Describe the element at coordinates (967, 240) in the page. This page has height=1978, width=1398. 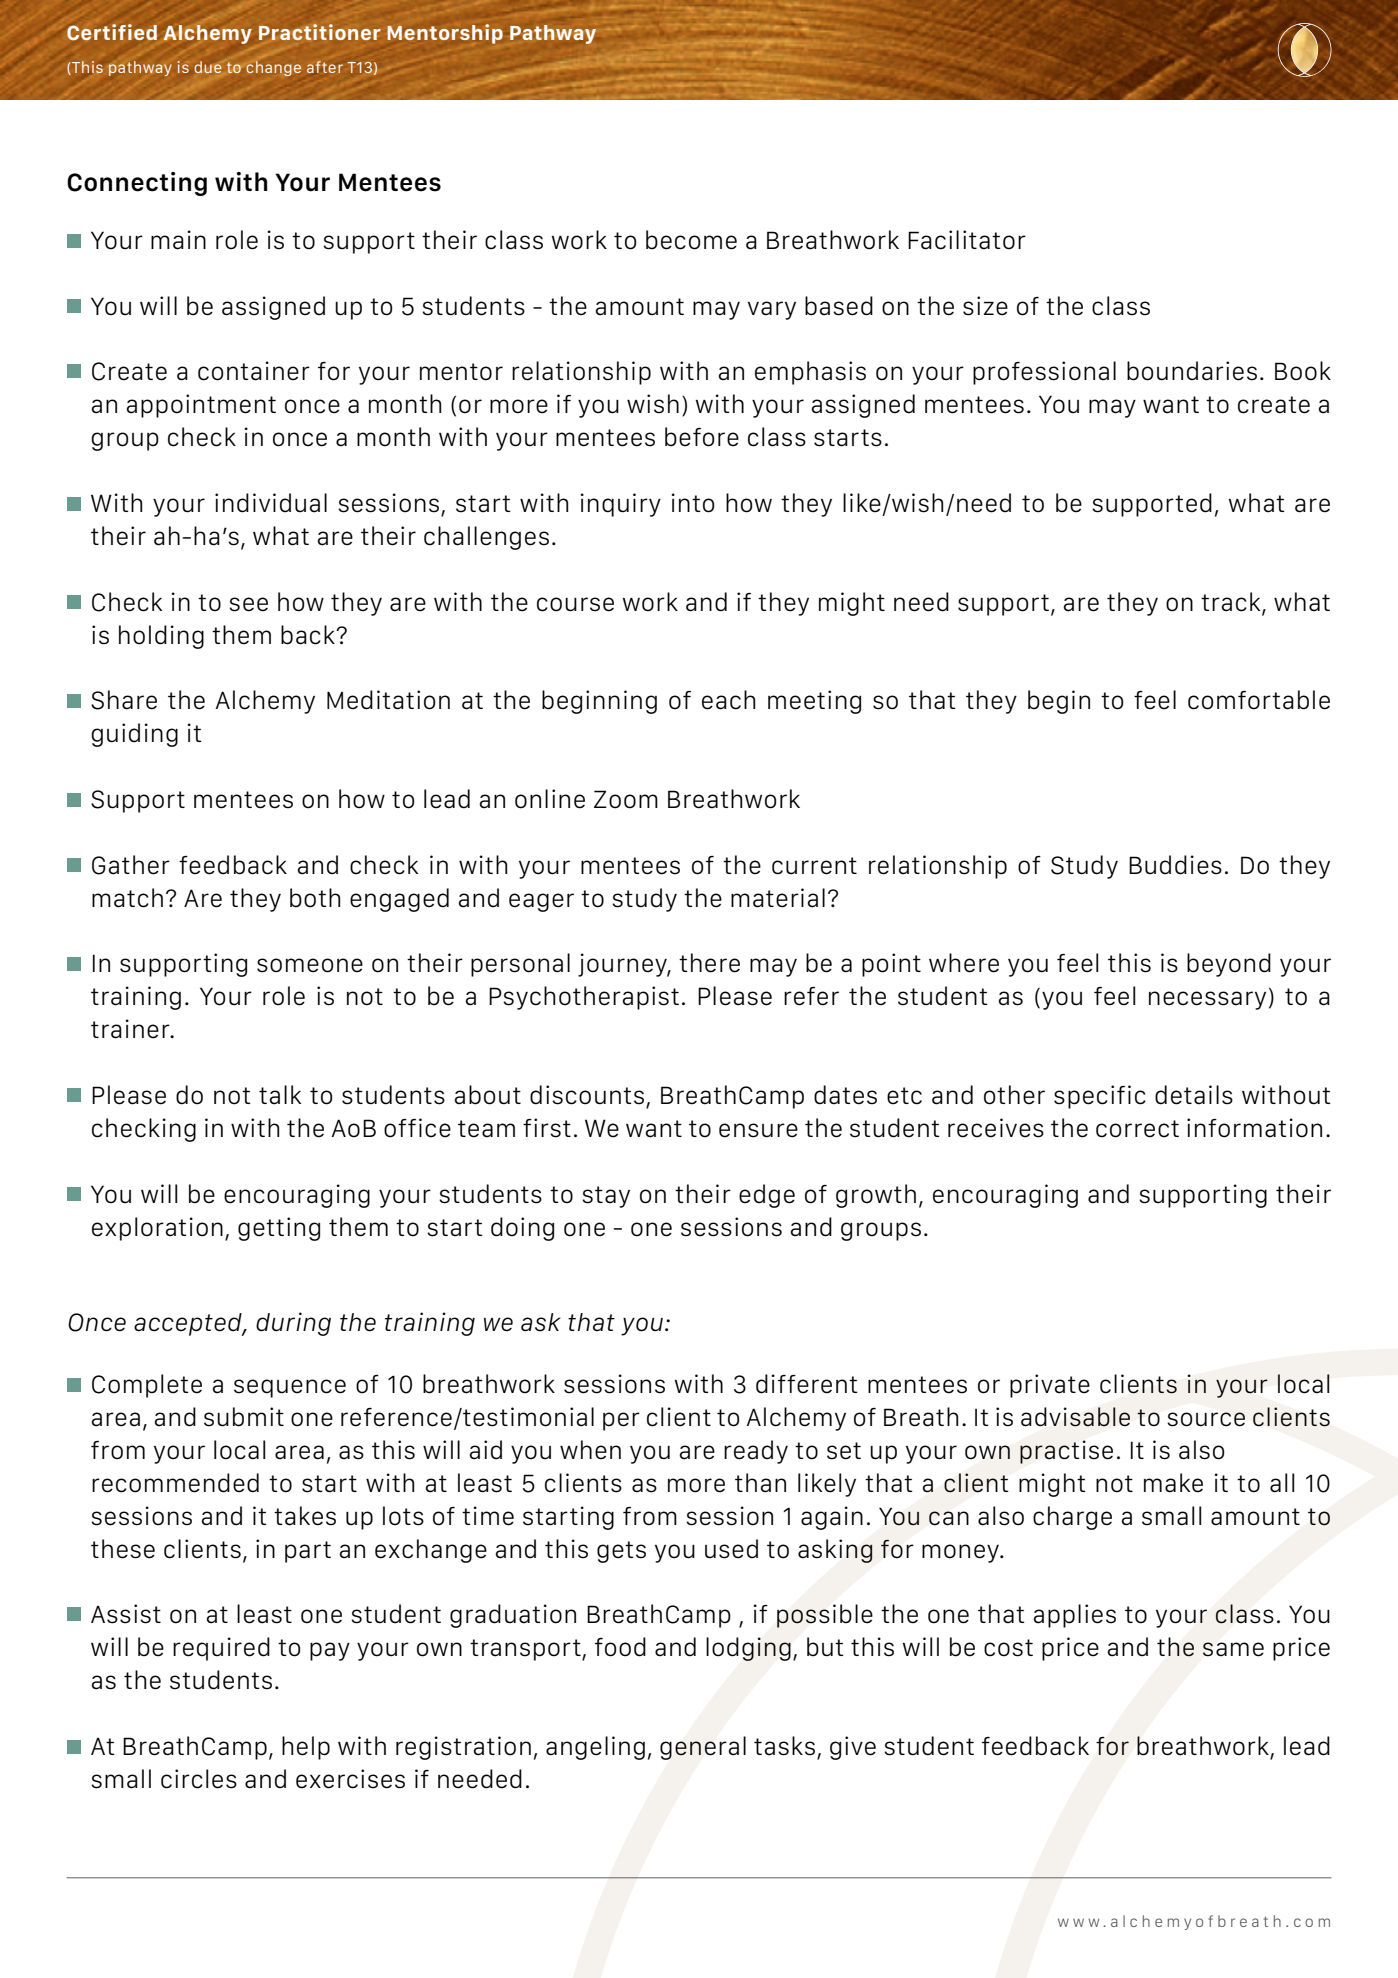
I see `Facilitator` at that location.
